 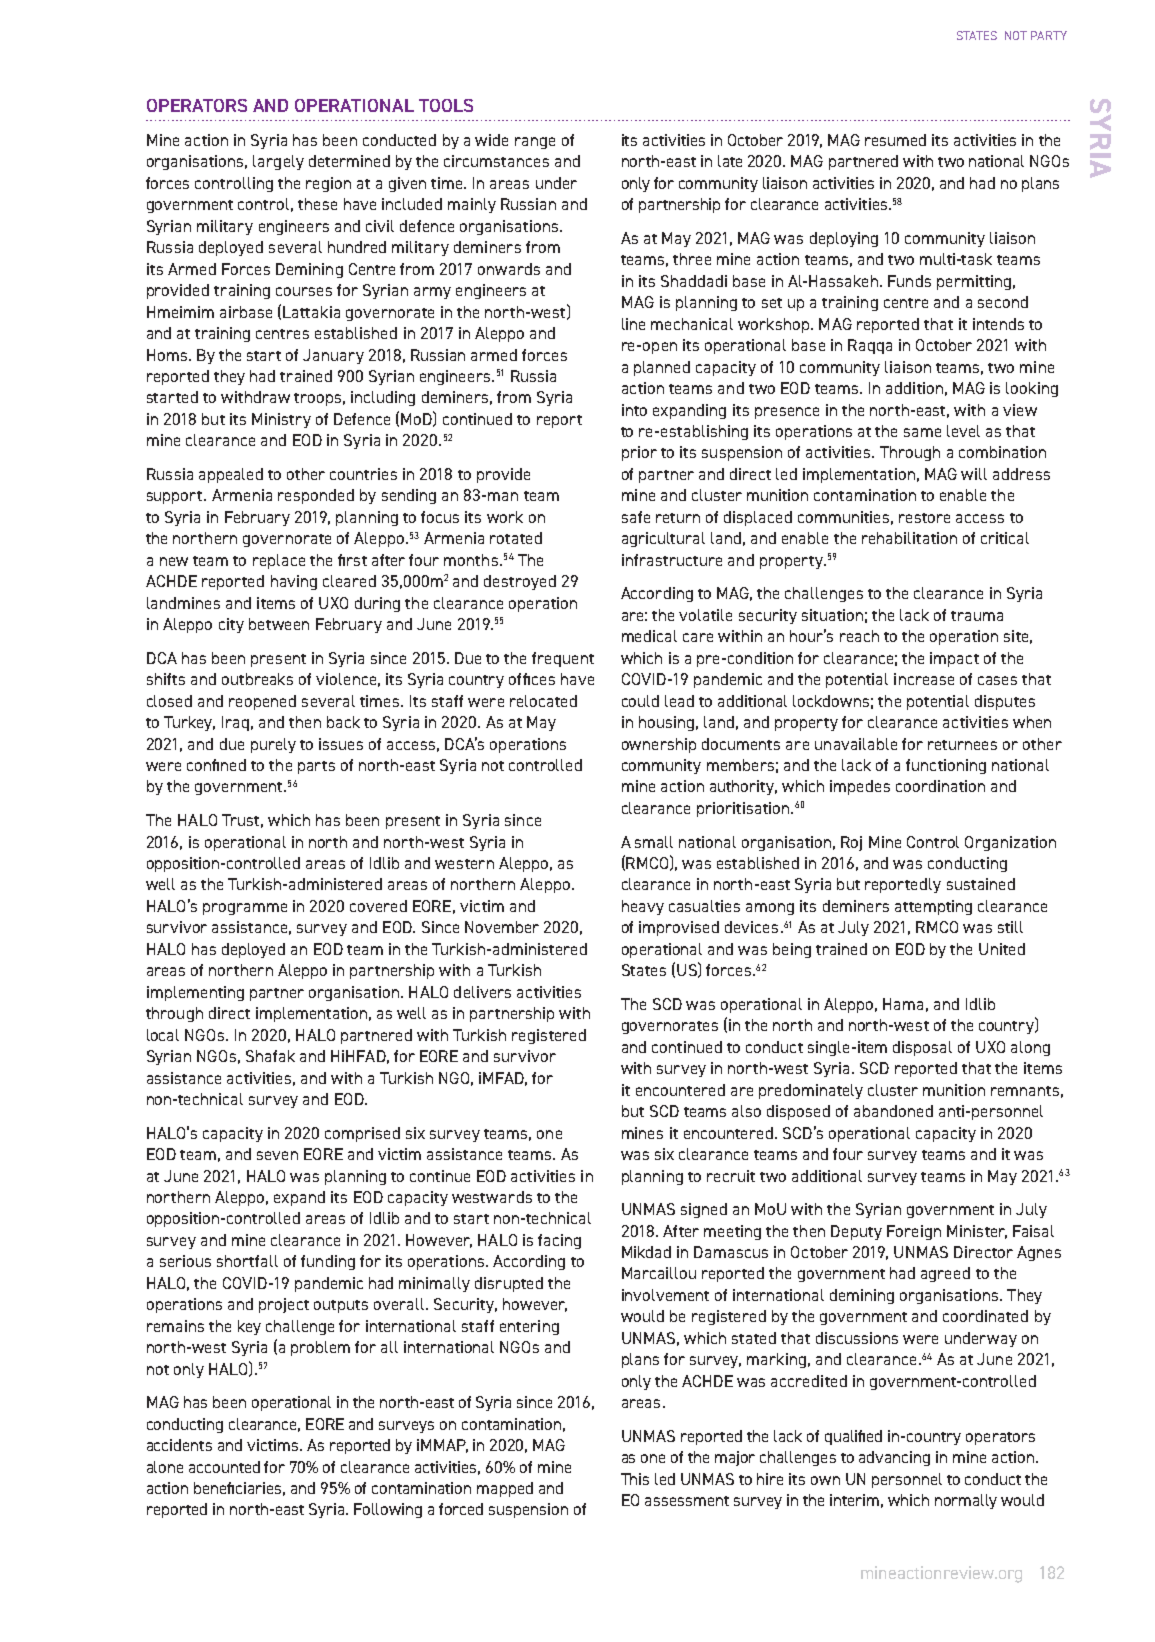 I want to click on functioning, so click(x=946, y=766).
